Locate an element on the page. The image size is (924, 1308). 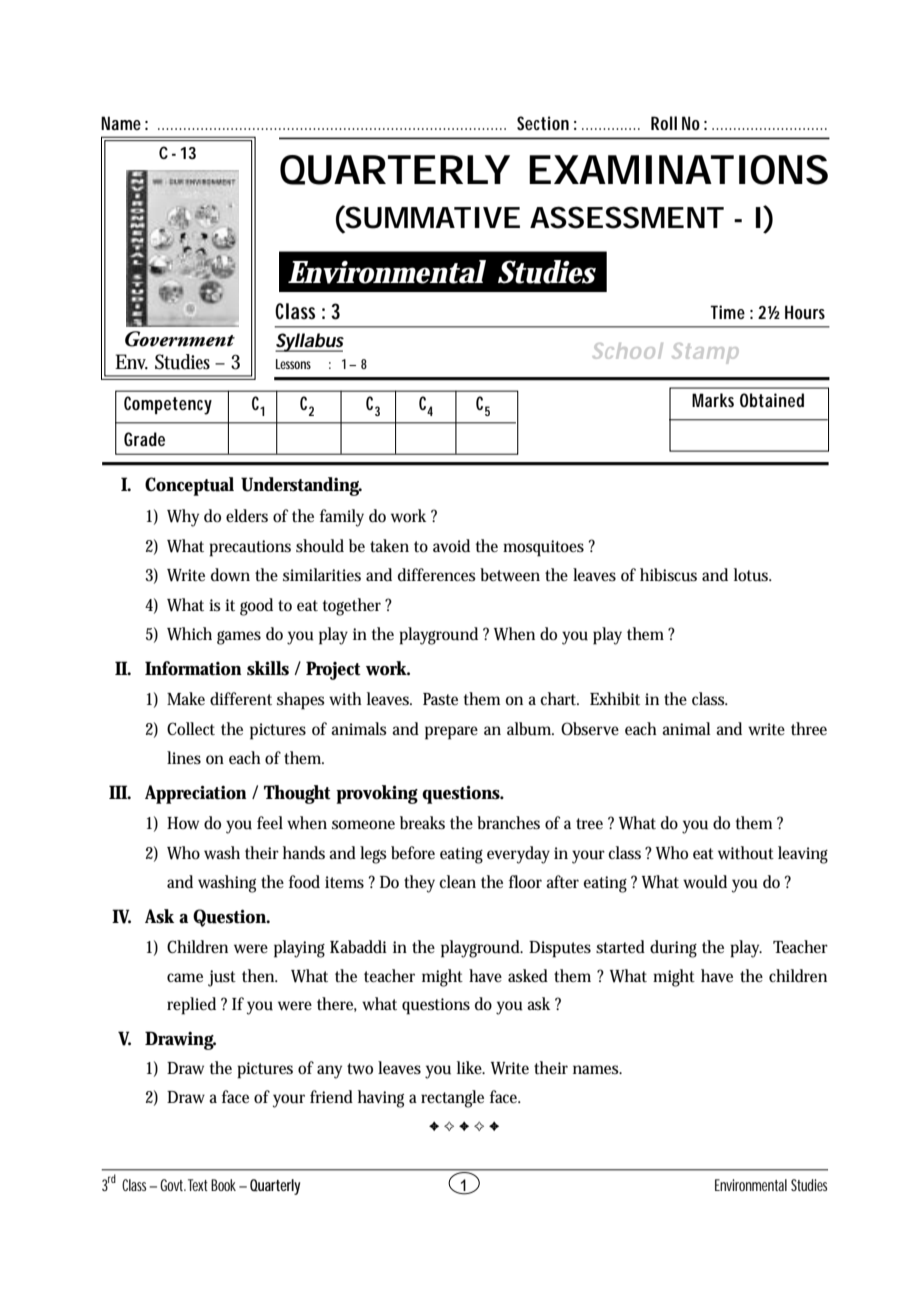
Paste is located at coordinates (440, 699).
